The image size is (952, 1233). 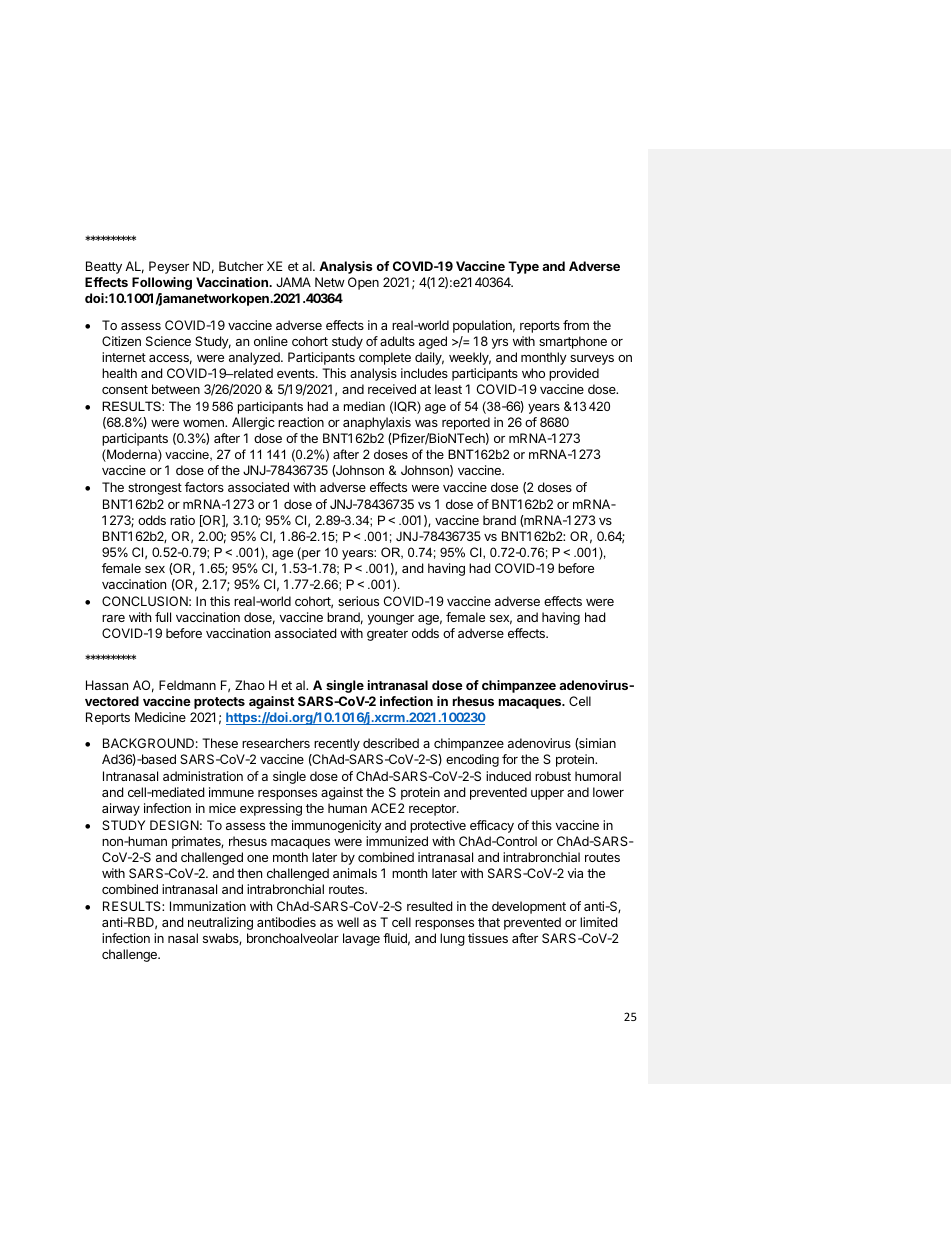 I want to click on adults, so click(x=397, y=341).
